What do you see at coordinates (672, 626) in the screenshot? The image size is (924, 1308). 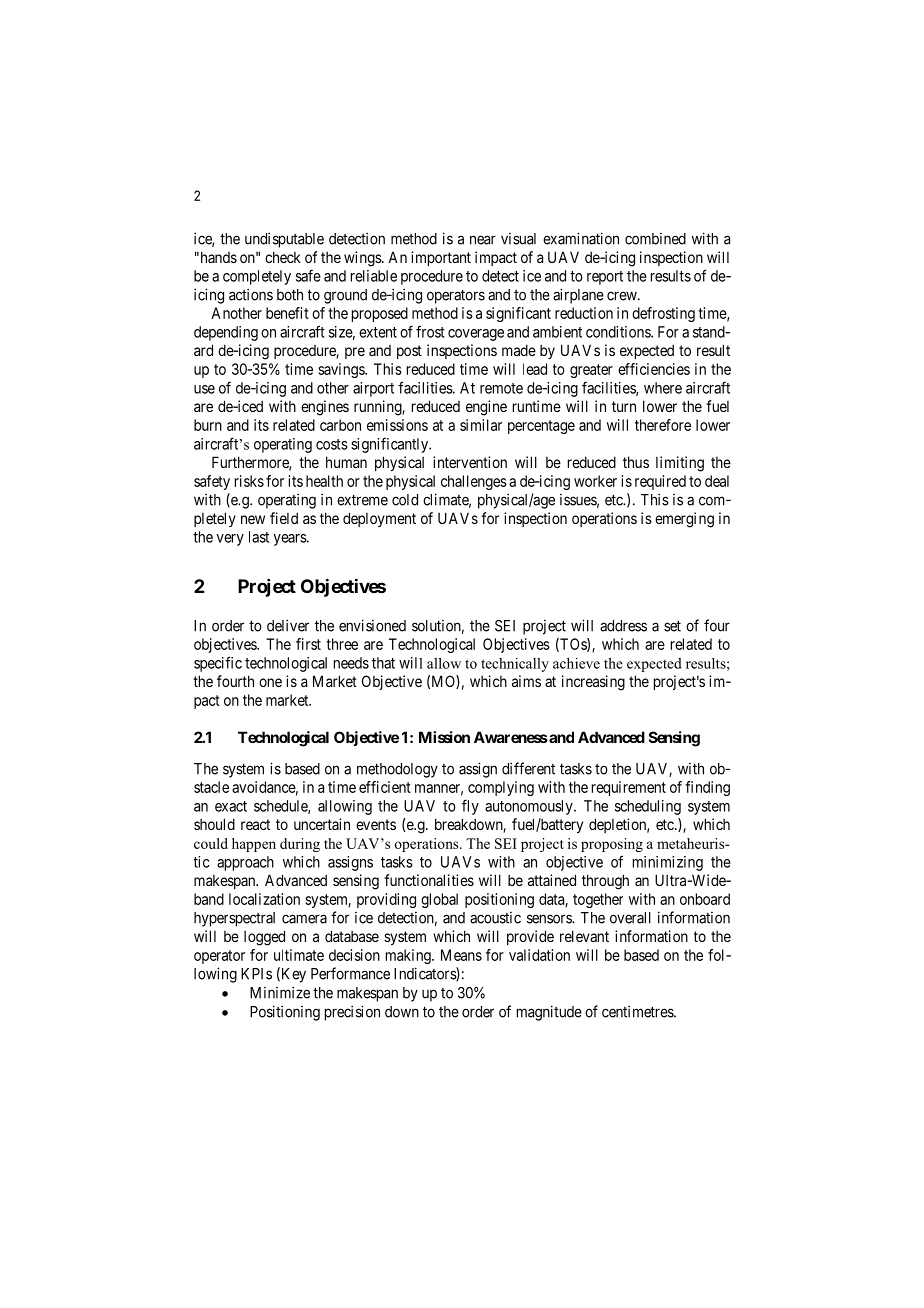 I see `set` at bounding box center [672, 626].
